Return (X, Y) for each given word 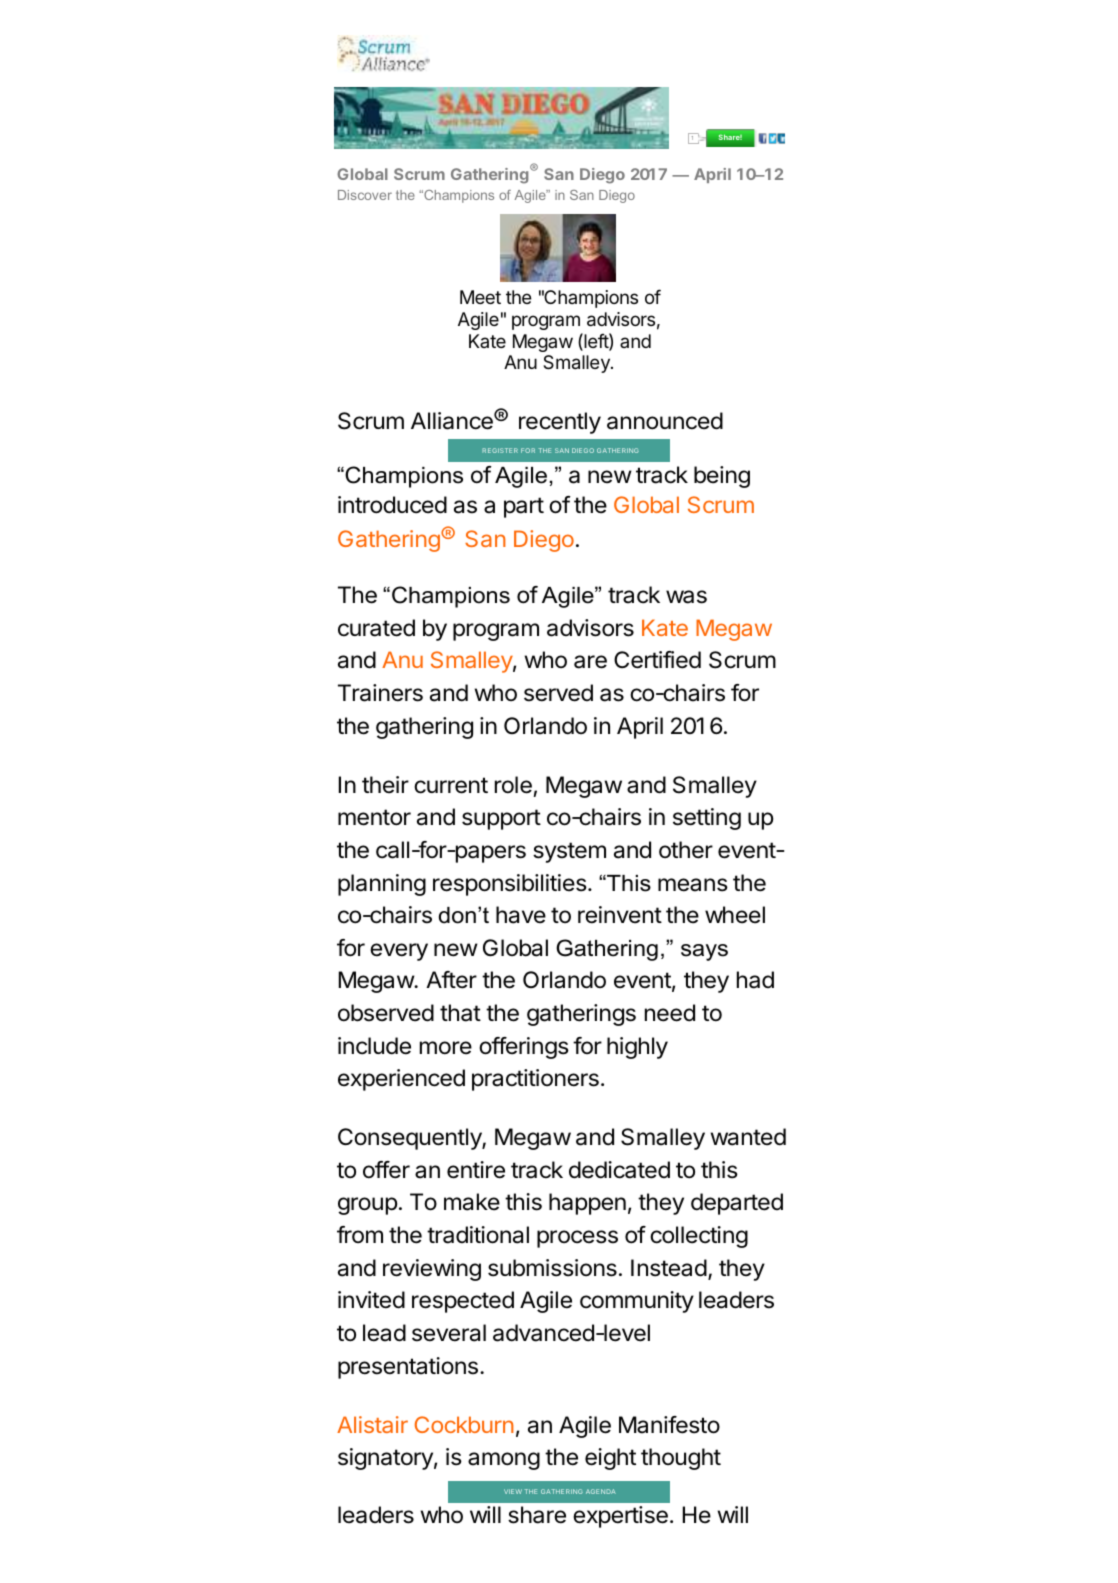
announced (665, 421)
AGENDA (601, 1491)
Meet (480, 297)
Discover (365, 195)
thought (681, 1459)
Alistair (372, 1424)
